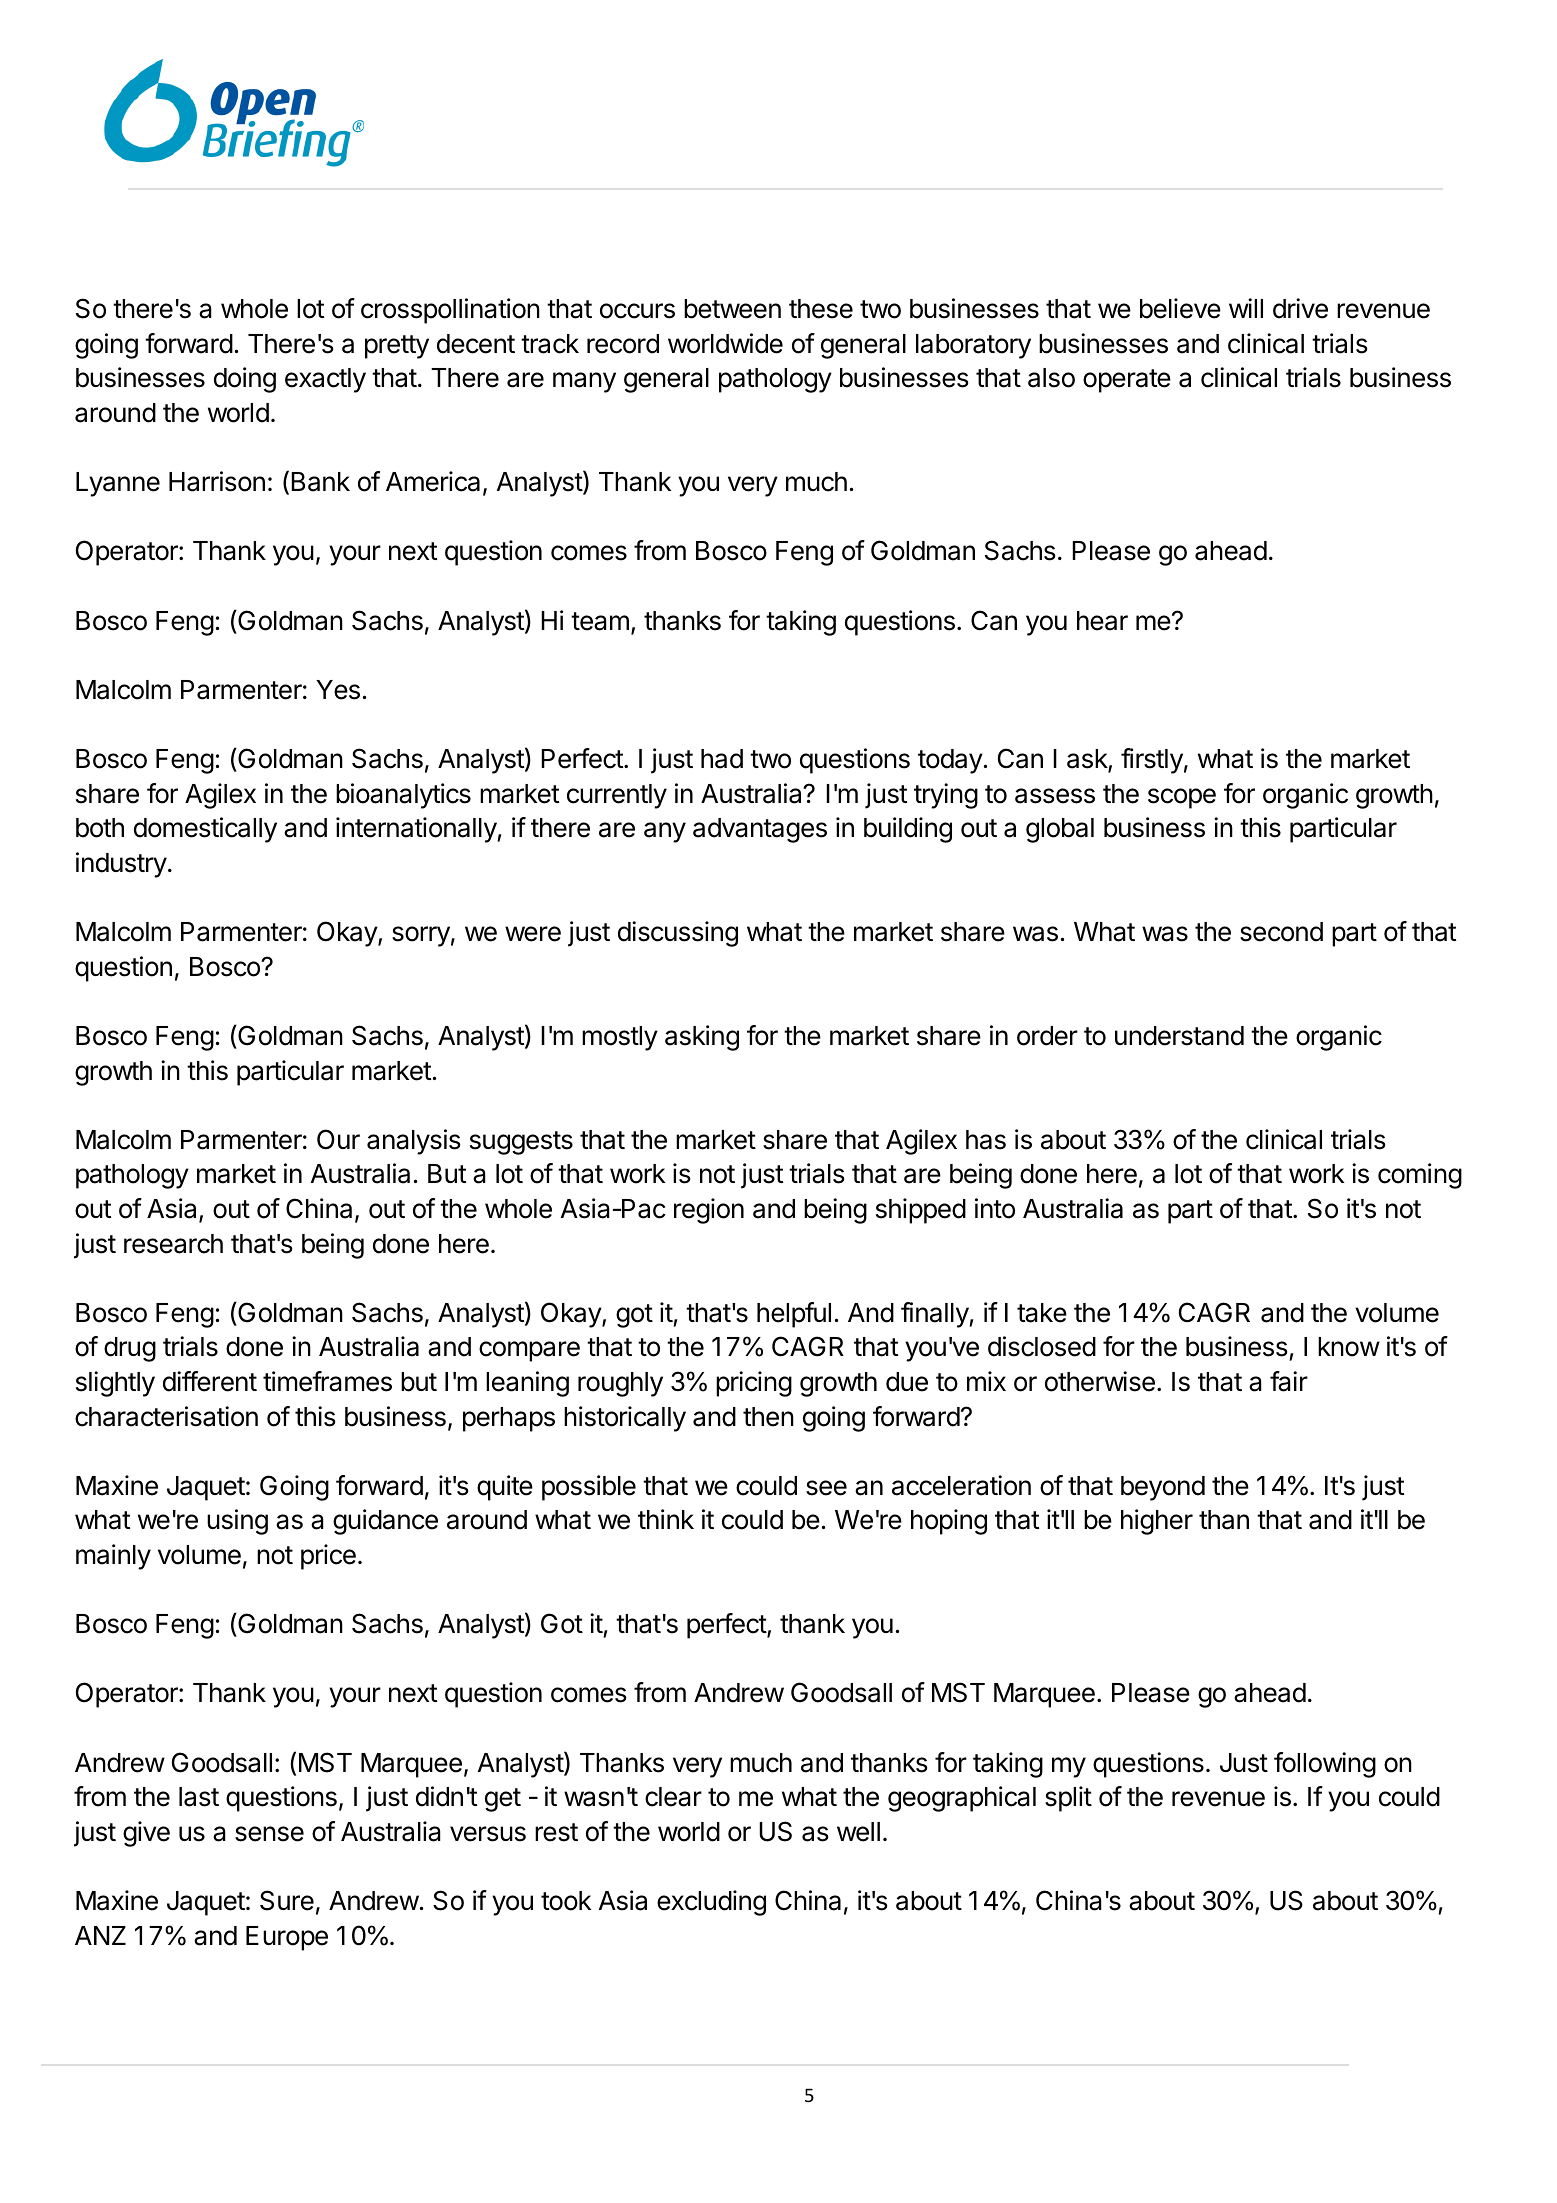 The width and height of the image is (1557, 2203). I want to click on excluding, so click(711, 1903).
